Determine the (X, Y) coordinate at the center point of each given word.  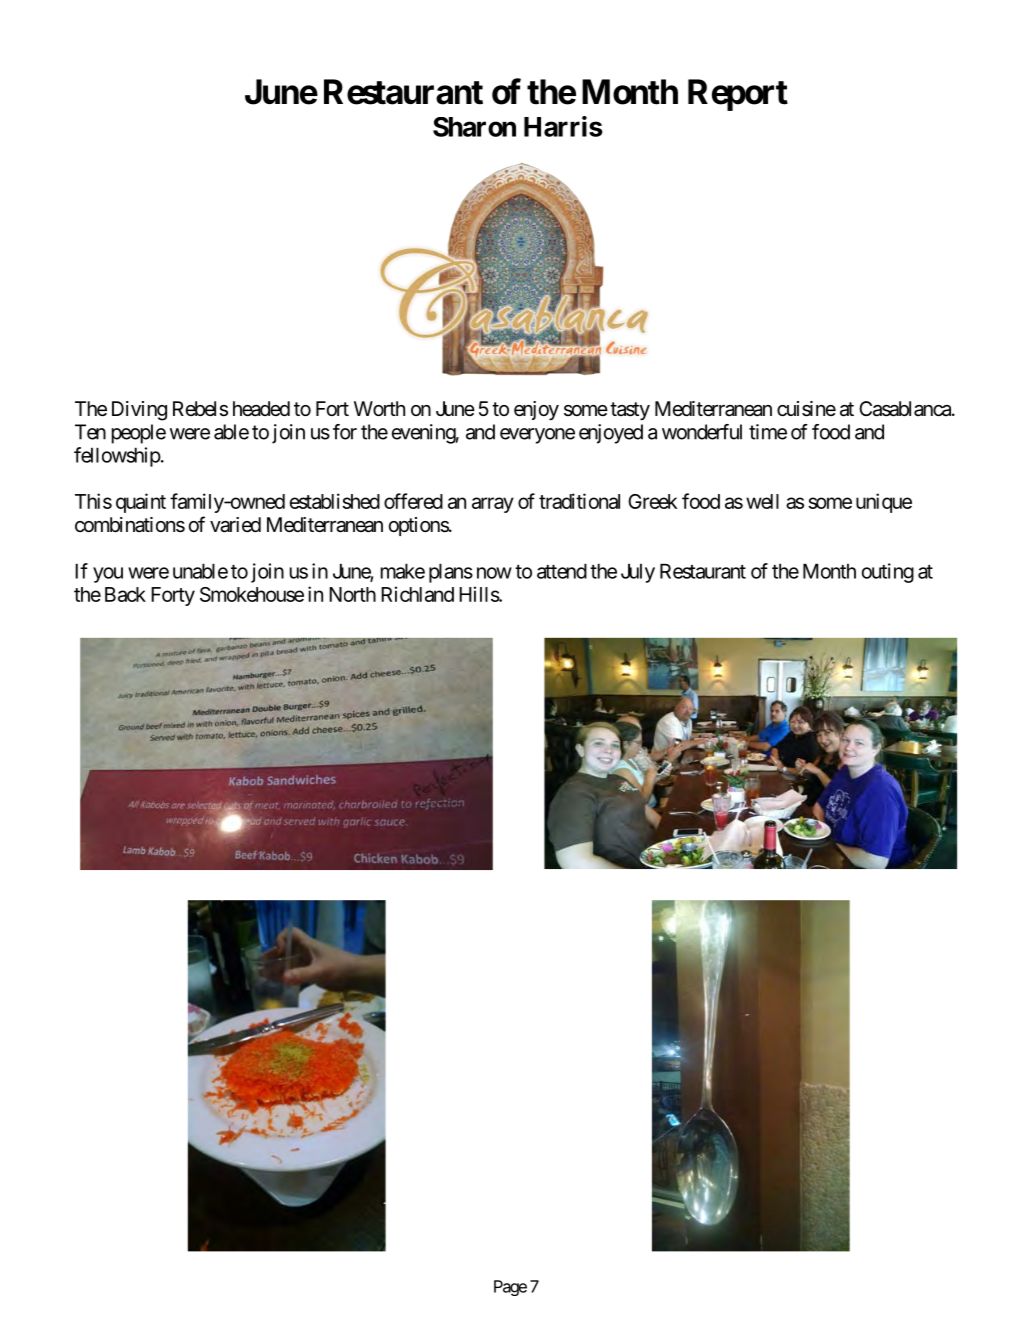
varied (235, 525)
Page (510, 1288)
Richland (417, 594)
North (352, 594)
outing (888, 573)
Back (125, 594)
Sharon (474, 127)
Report (738, 95)
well (762, 501)
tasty (630, 411)
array (493, 505)
